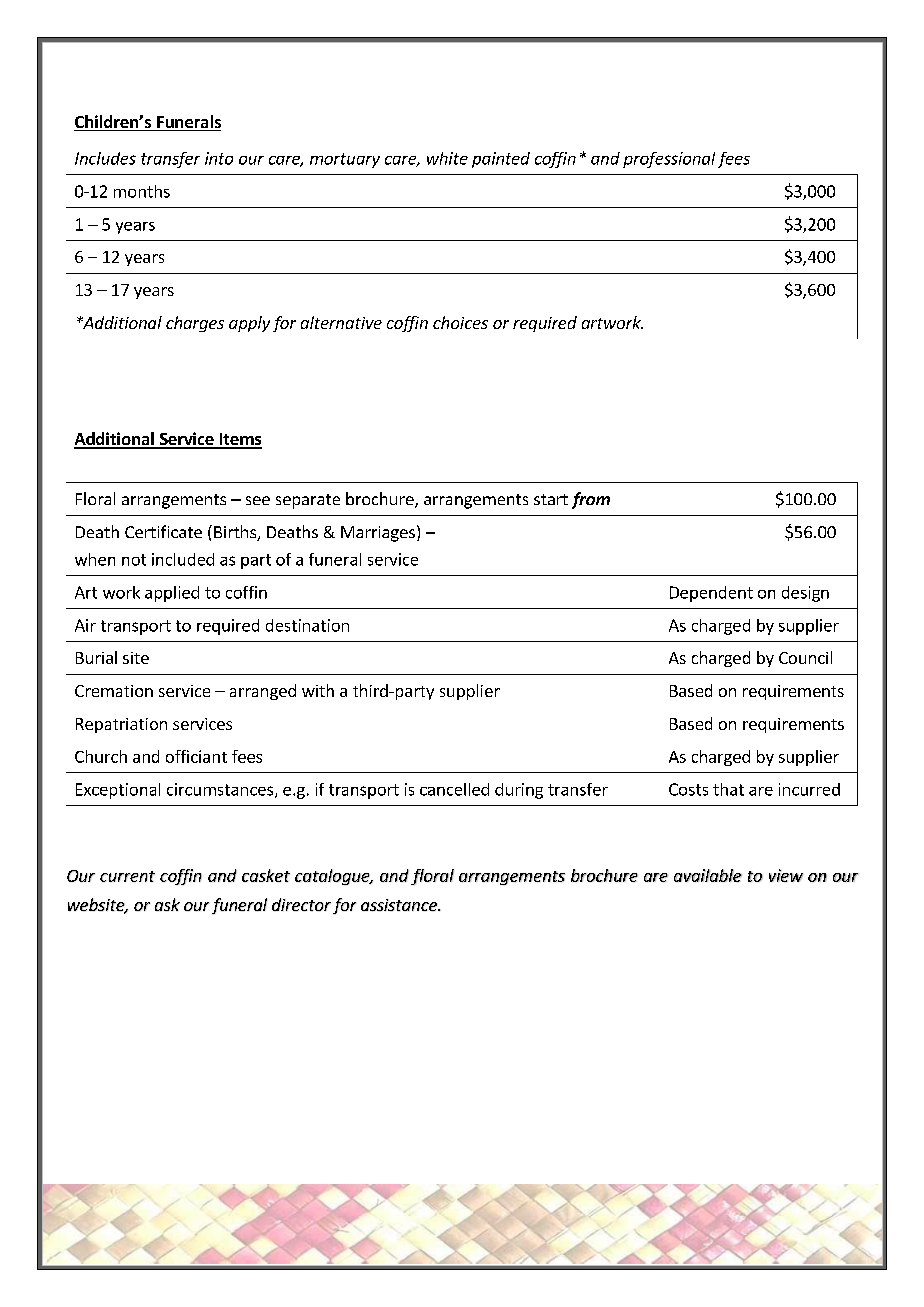 This page has width=924, height=1307. What do you see at coordinates (447, 158) in the page?
I see `white` at bounding box center [447, 158].
